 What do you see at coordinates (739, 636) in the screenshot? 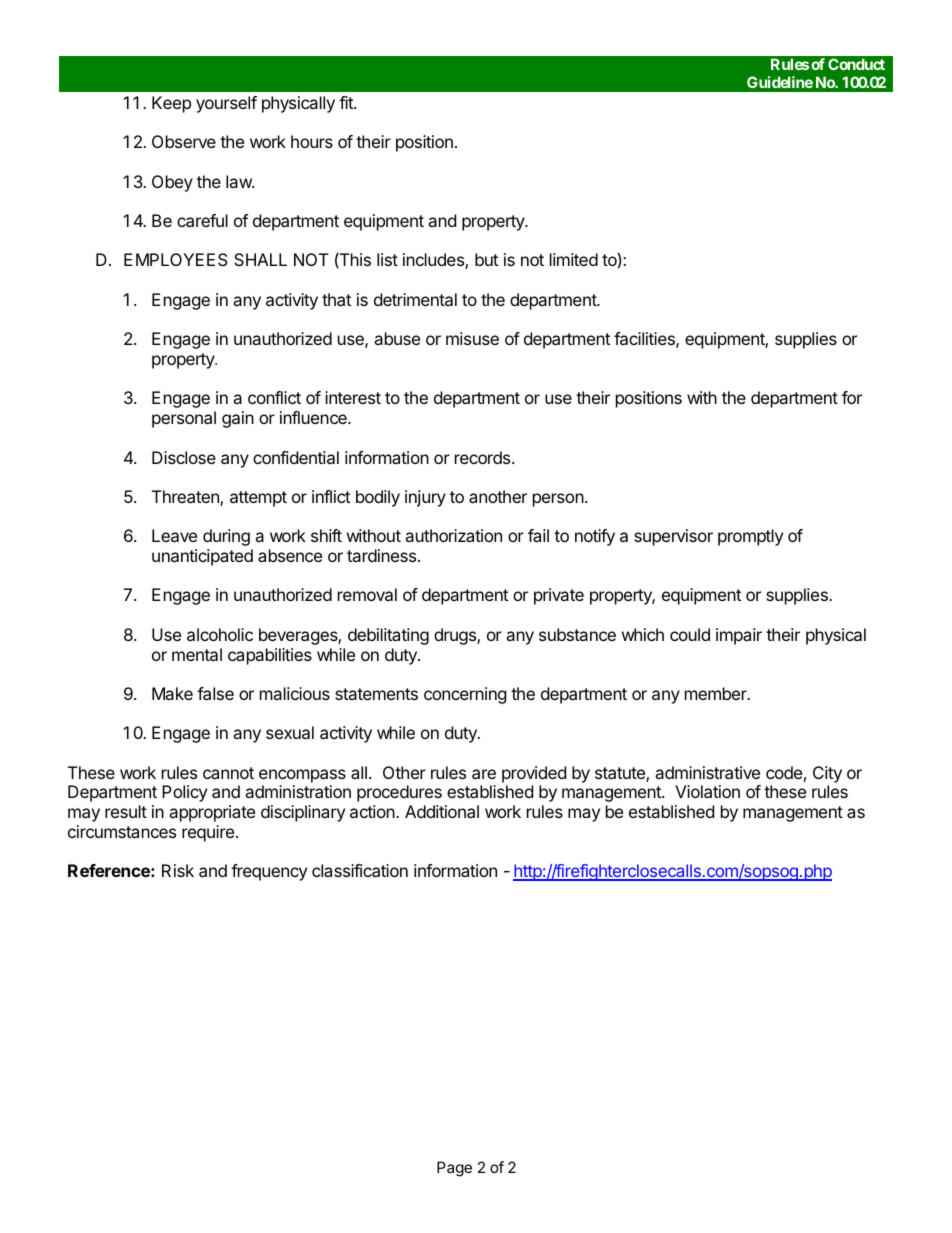
I see `impair` at bounding box center [739, 636].
